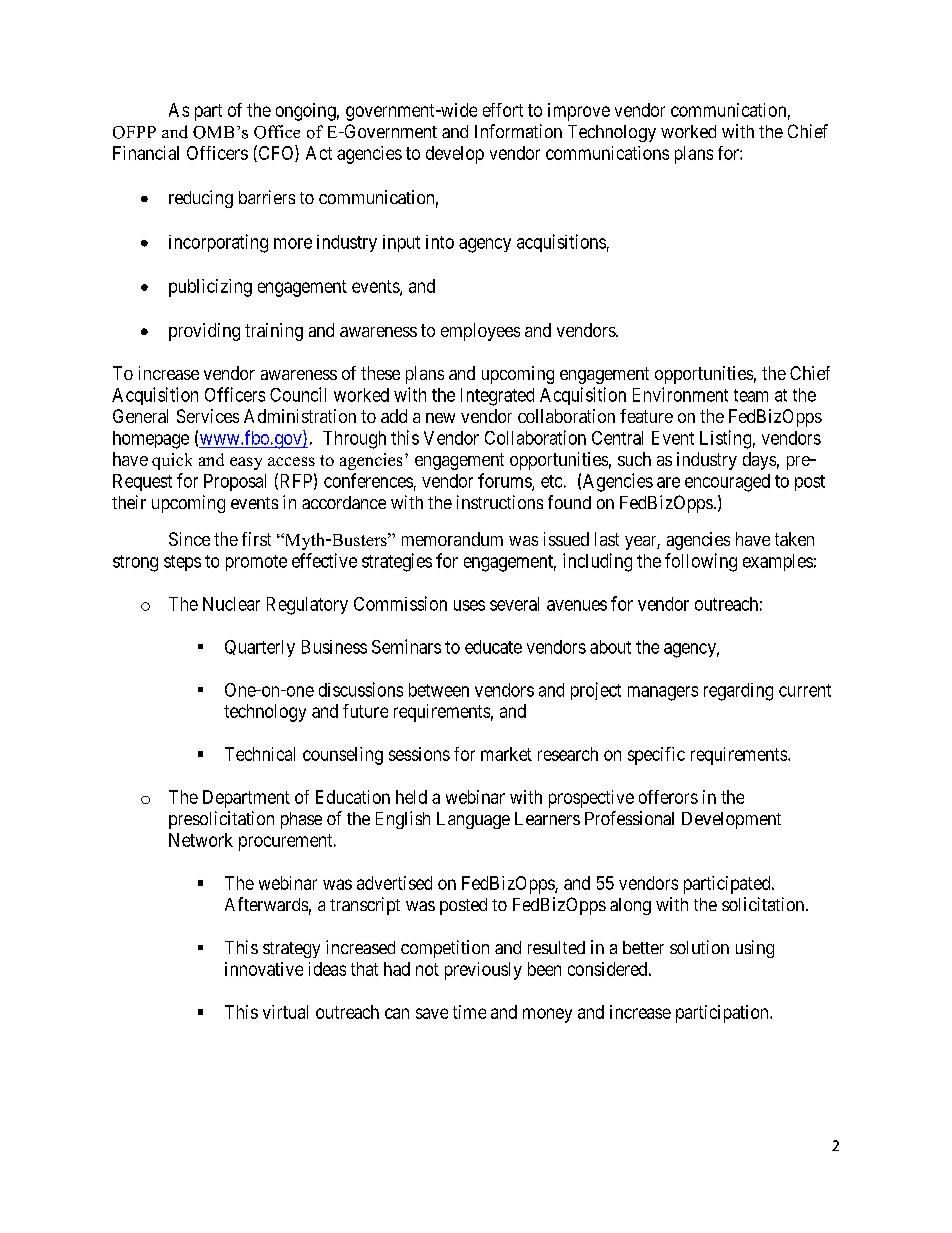 This document has width=952, height=1233. What do you see at coordinates (264, 969) in the document?
I see `innovative` at bounding box center [264, 969].
